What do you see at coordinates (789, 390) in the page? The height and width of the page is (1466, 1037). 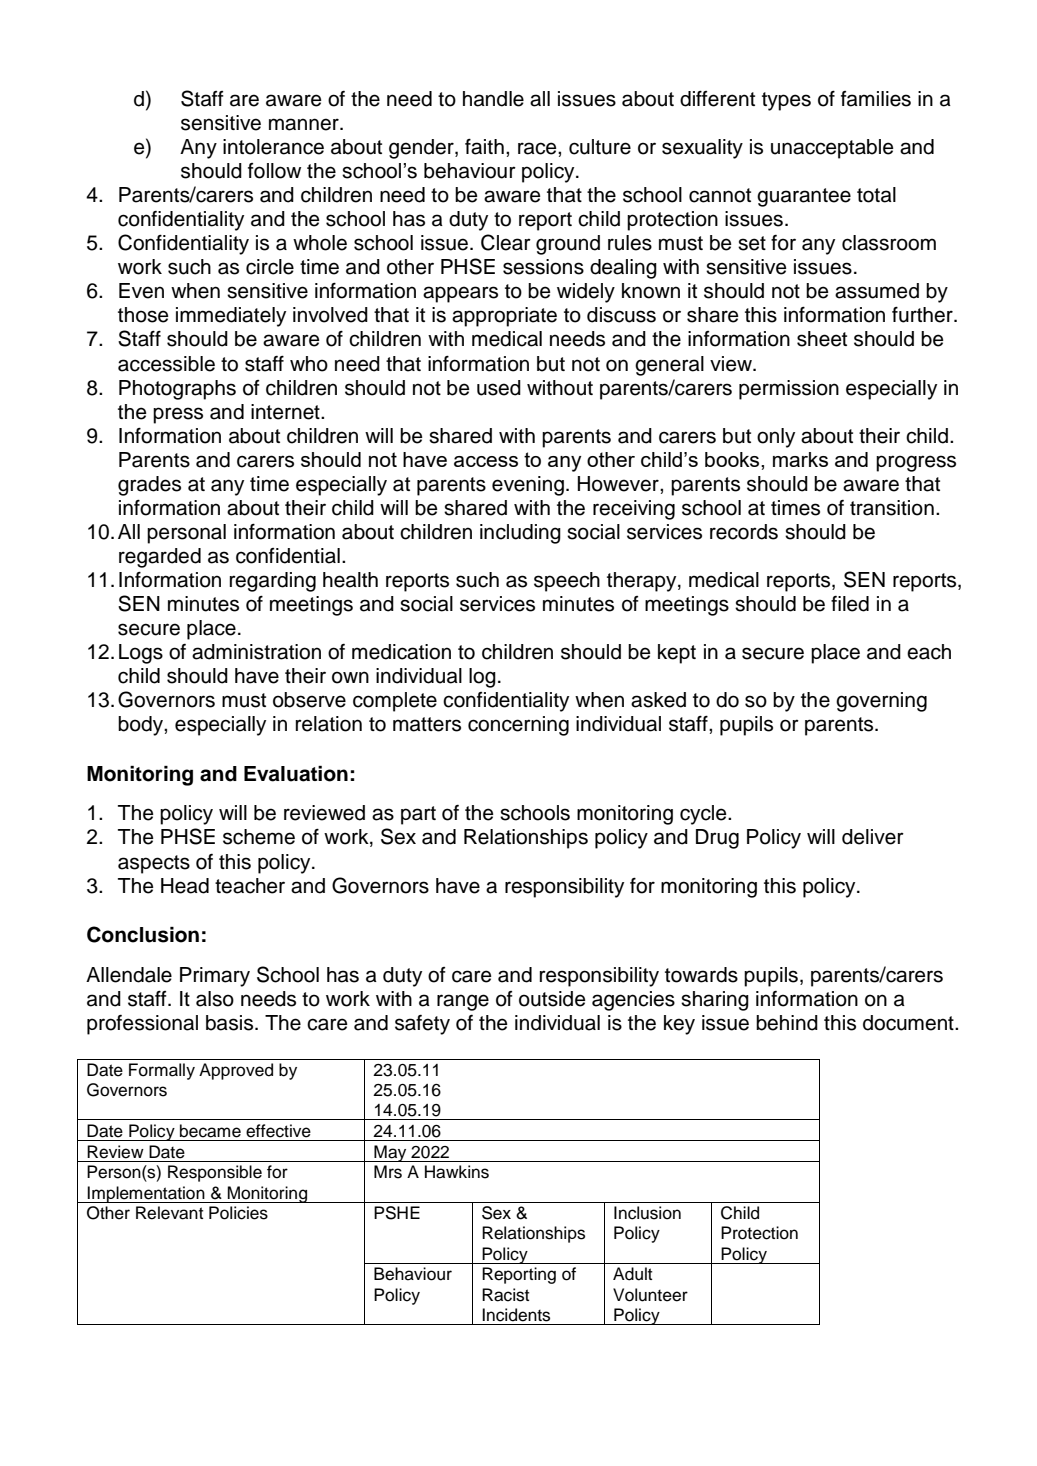 I see `permission` at bounding box center [789, 390].
